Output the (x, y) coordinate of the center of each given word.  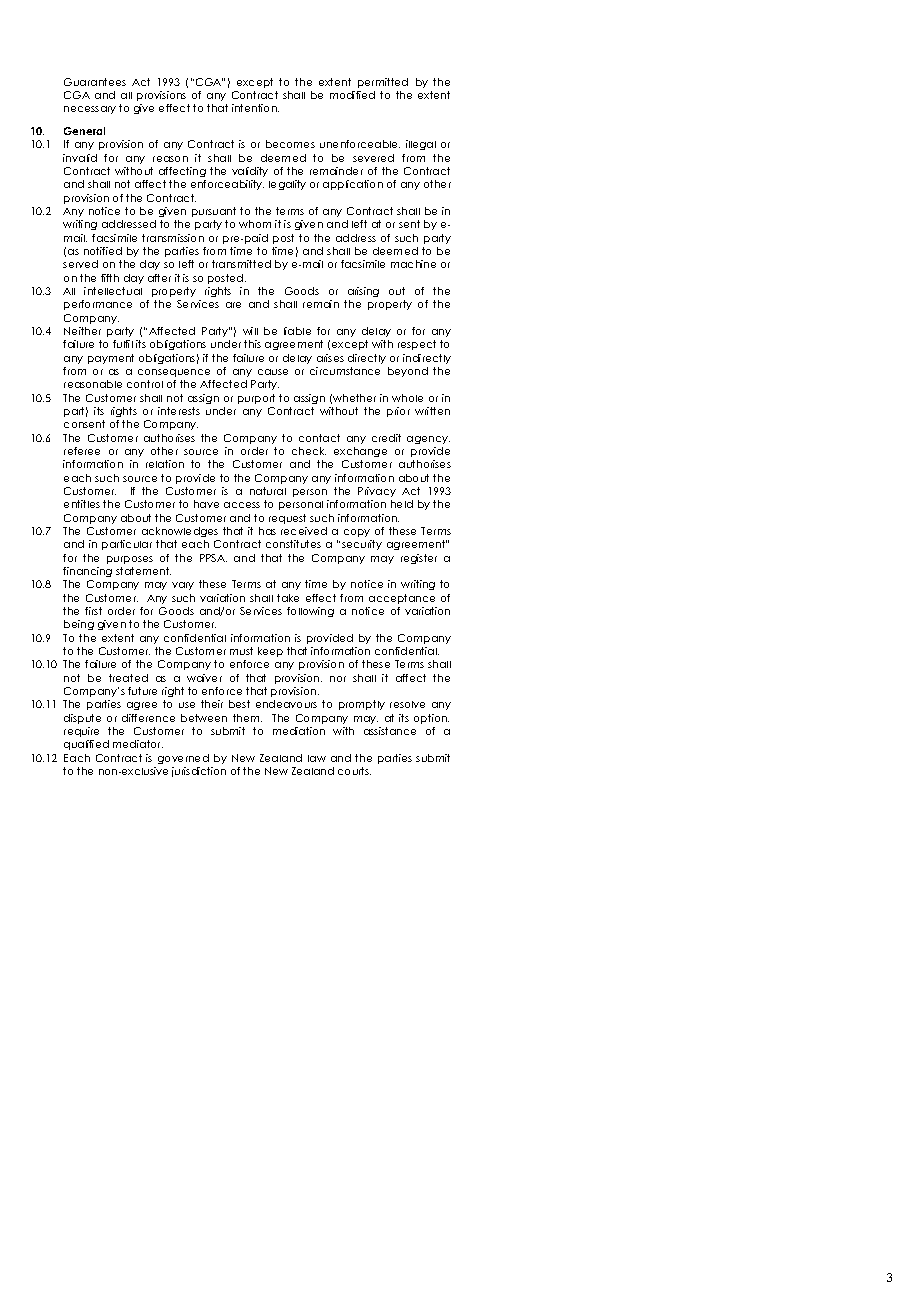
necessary (90, 110)
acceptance (402, 599)
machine (413, 264)
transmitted (241, 264)
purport (256, 399)
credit (386, 438)
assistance (390, 731)
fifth (110, 278)
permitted (383, 83)
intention (255, 108)
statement (143, 571)
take (288, 598)
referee (82, 451)
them (247, 718)
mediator (138, 744)
